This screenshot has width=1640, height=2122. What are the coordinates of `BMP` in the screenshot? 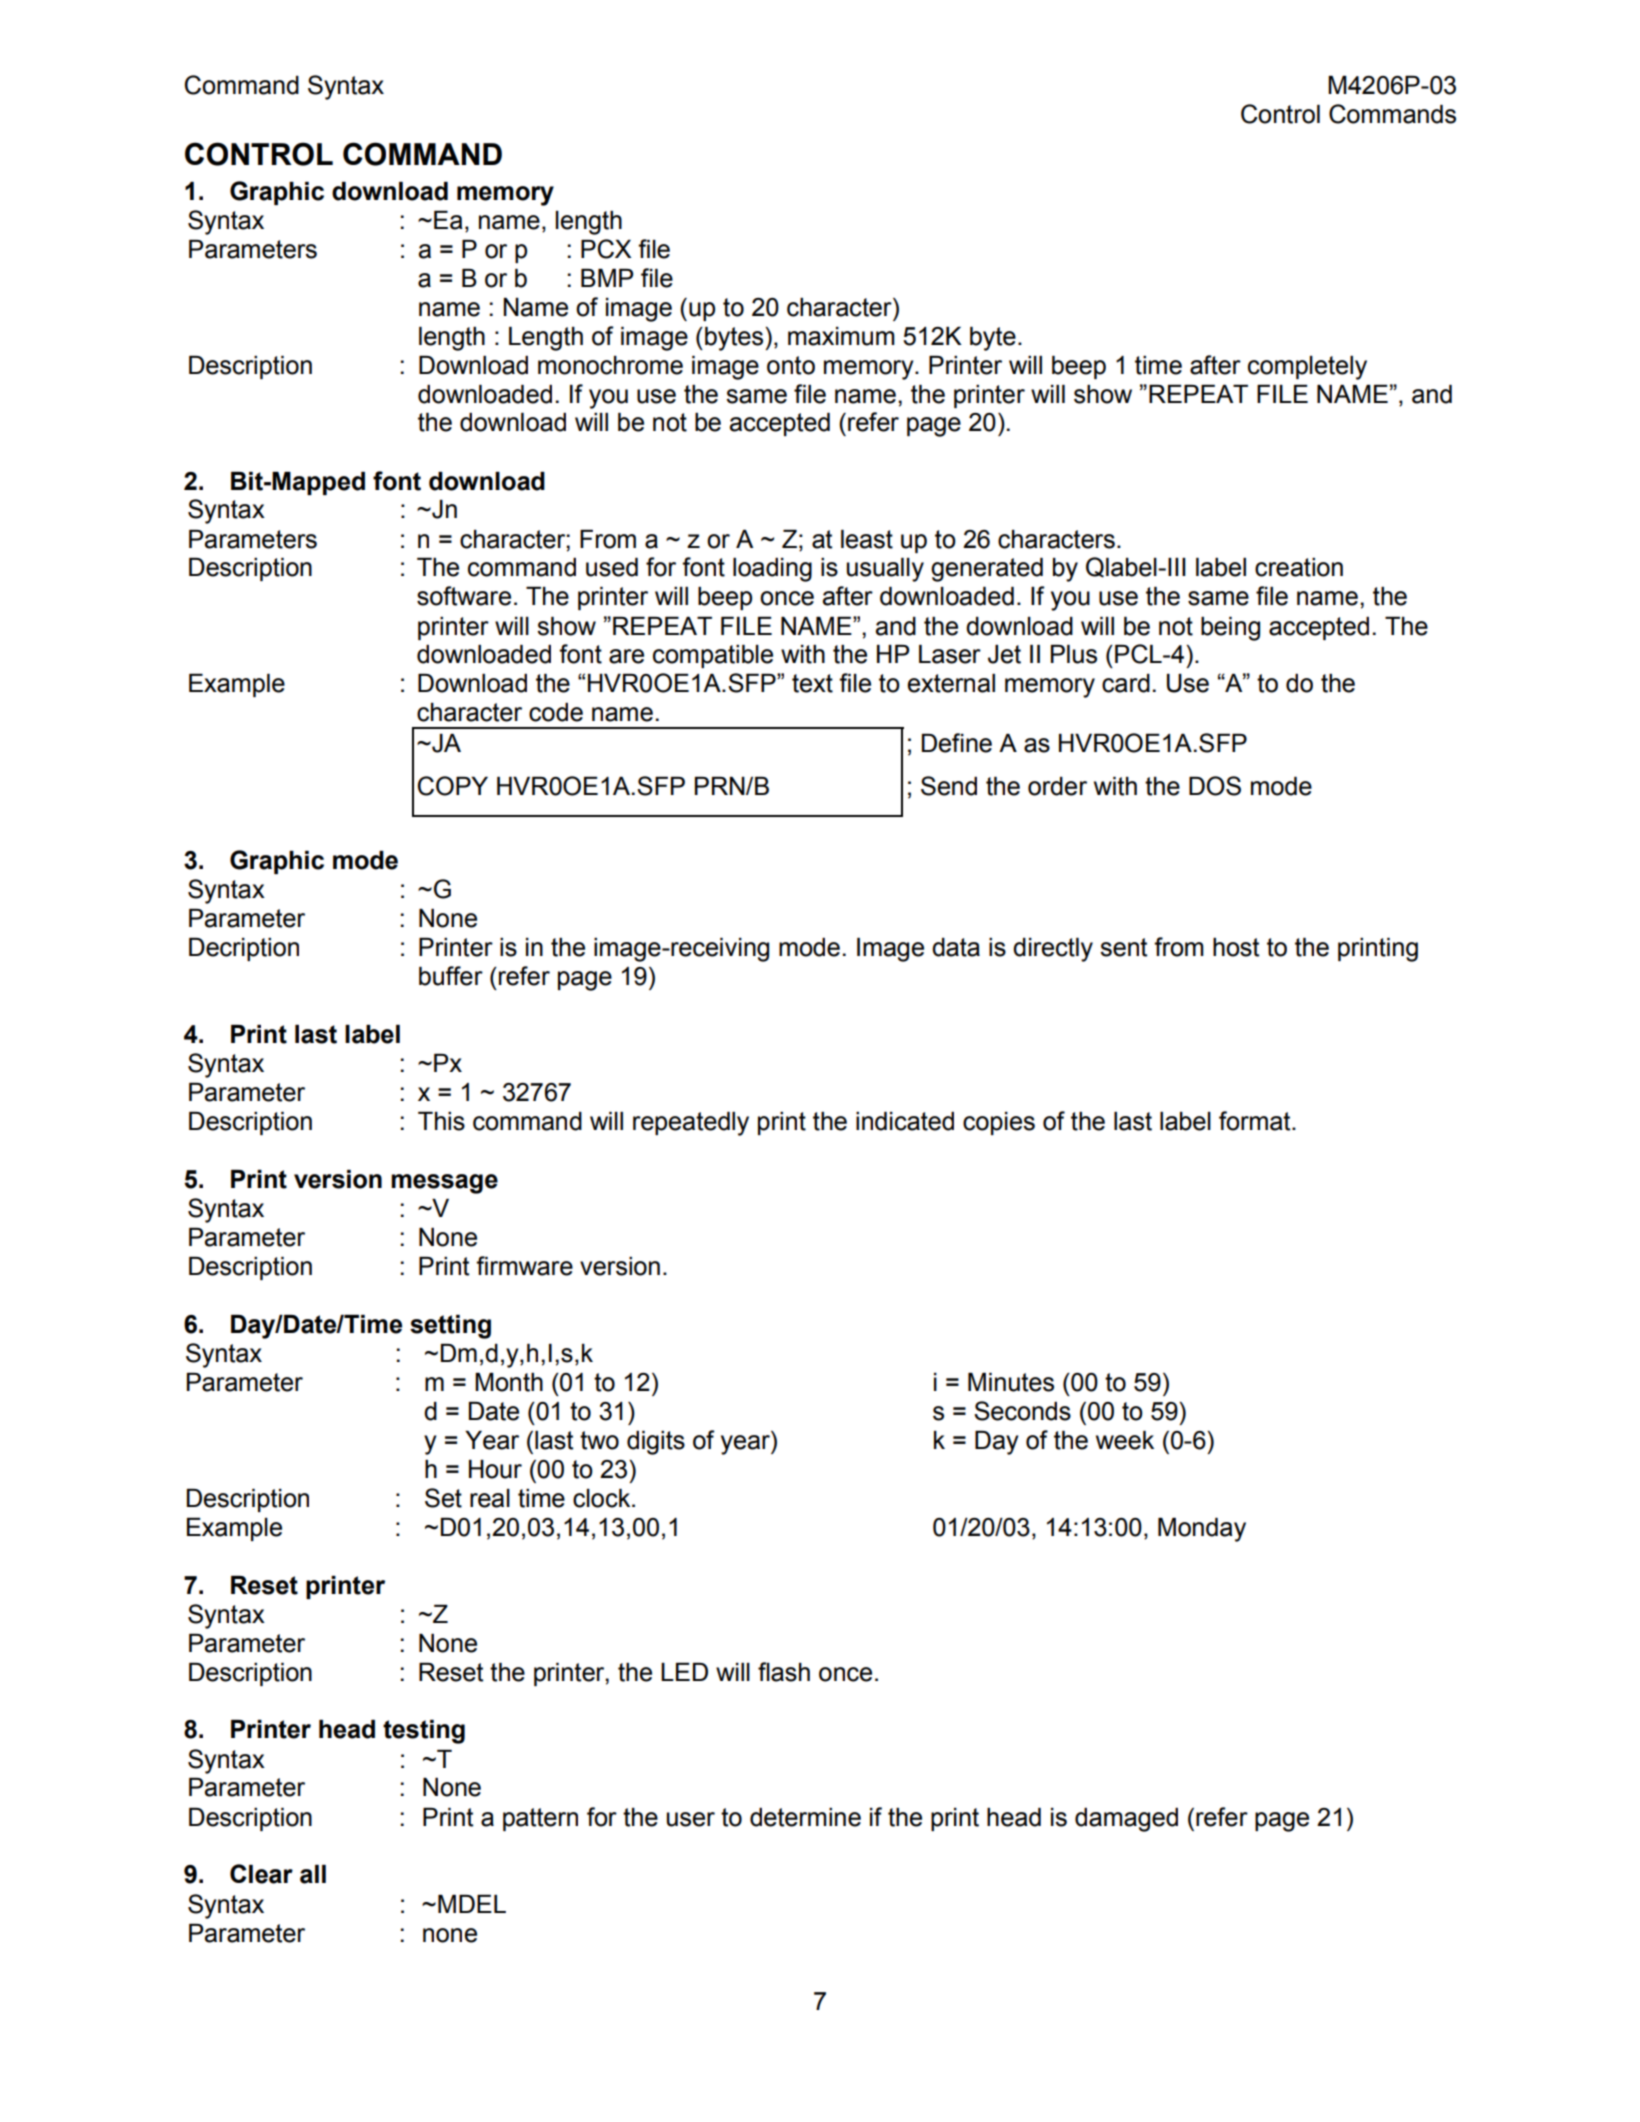 It's located at (607, 278).
